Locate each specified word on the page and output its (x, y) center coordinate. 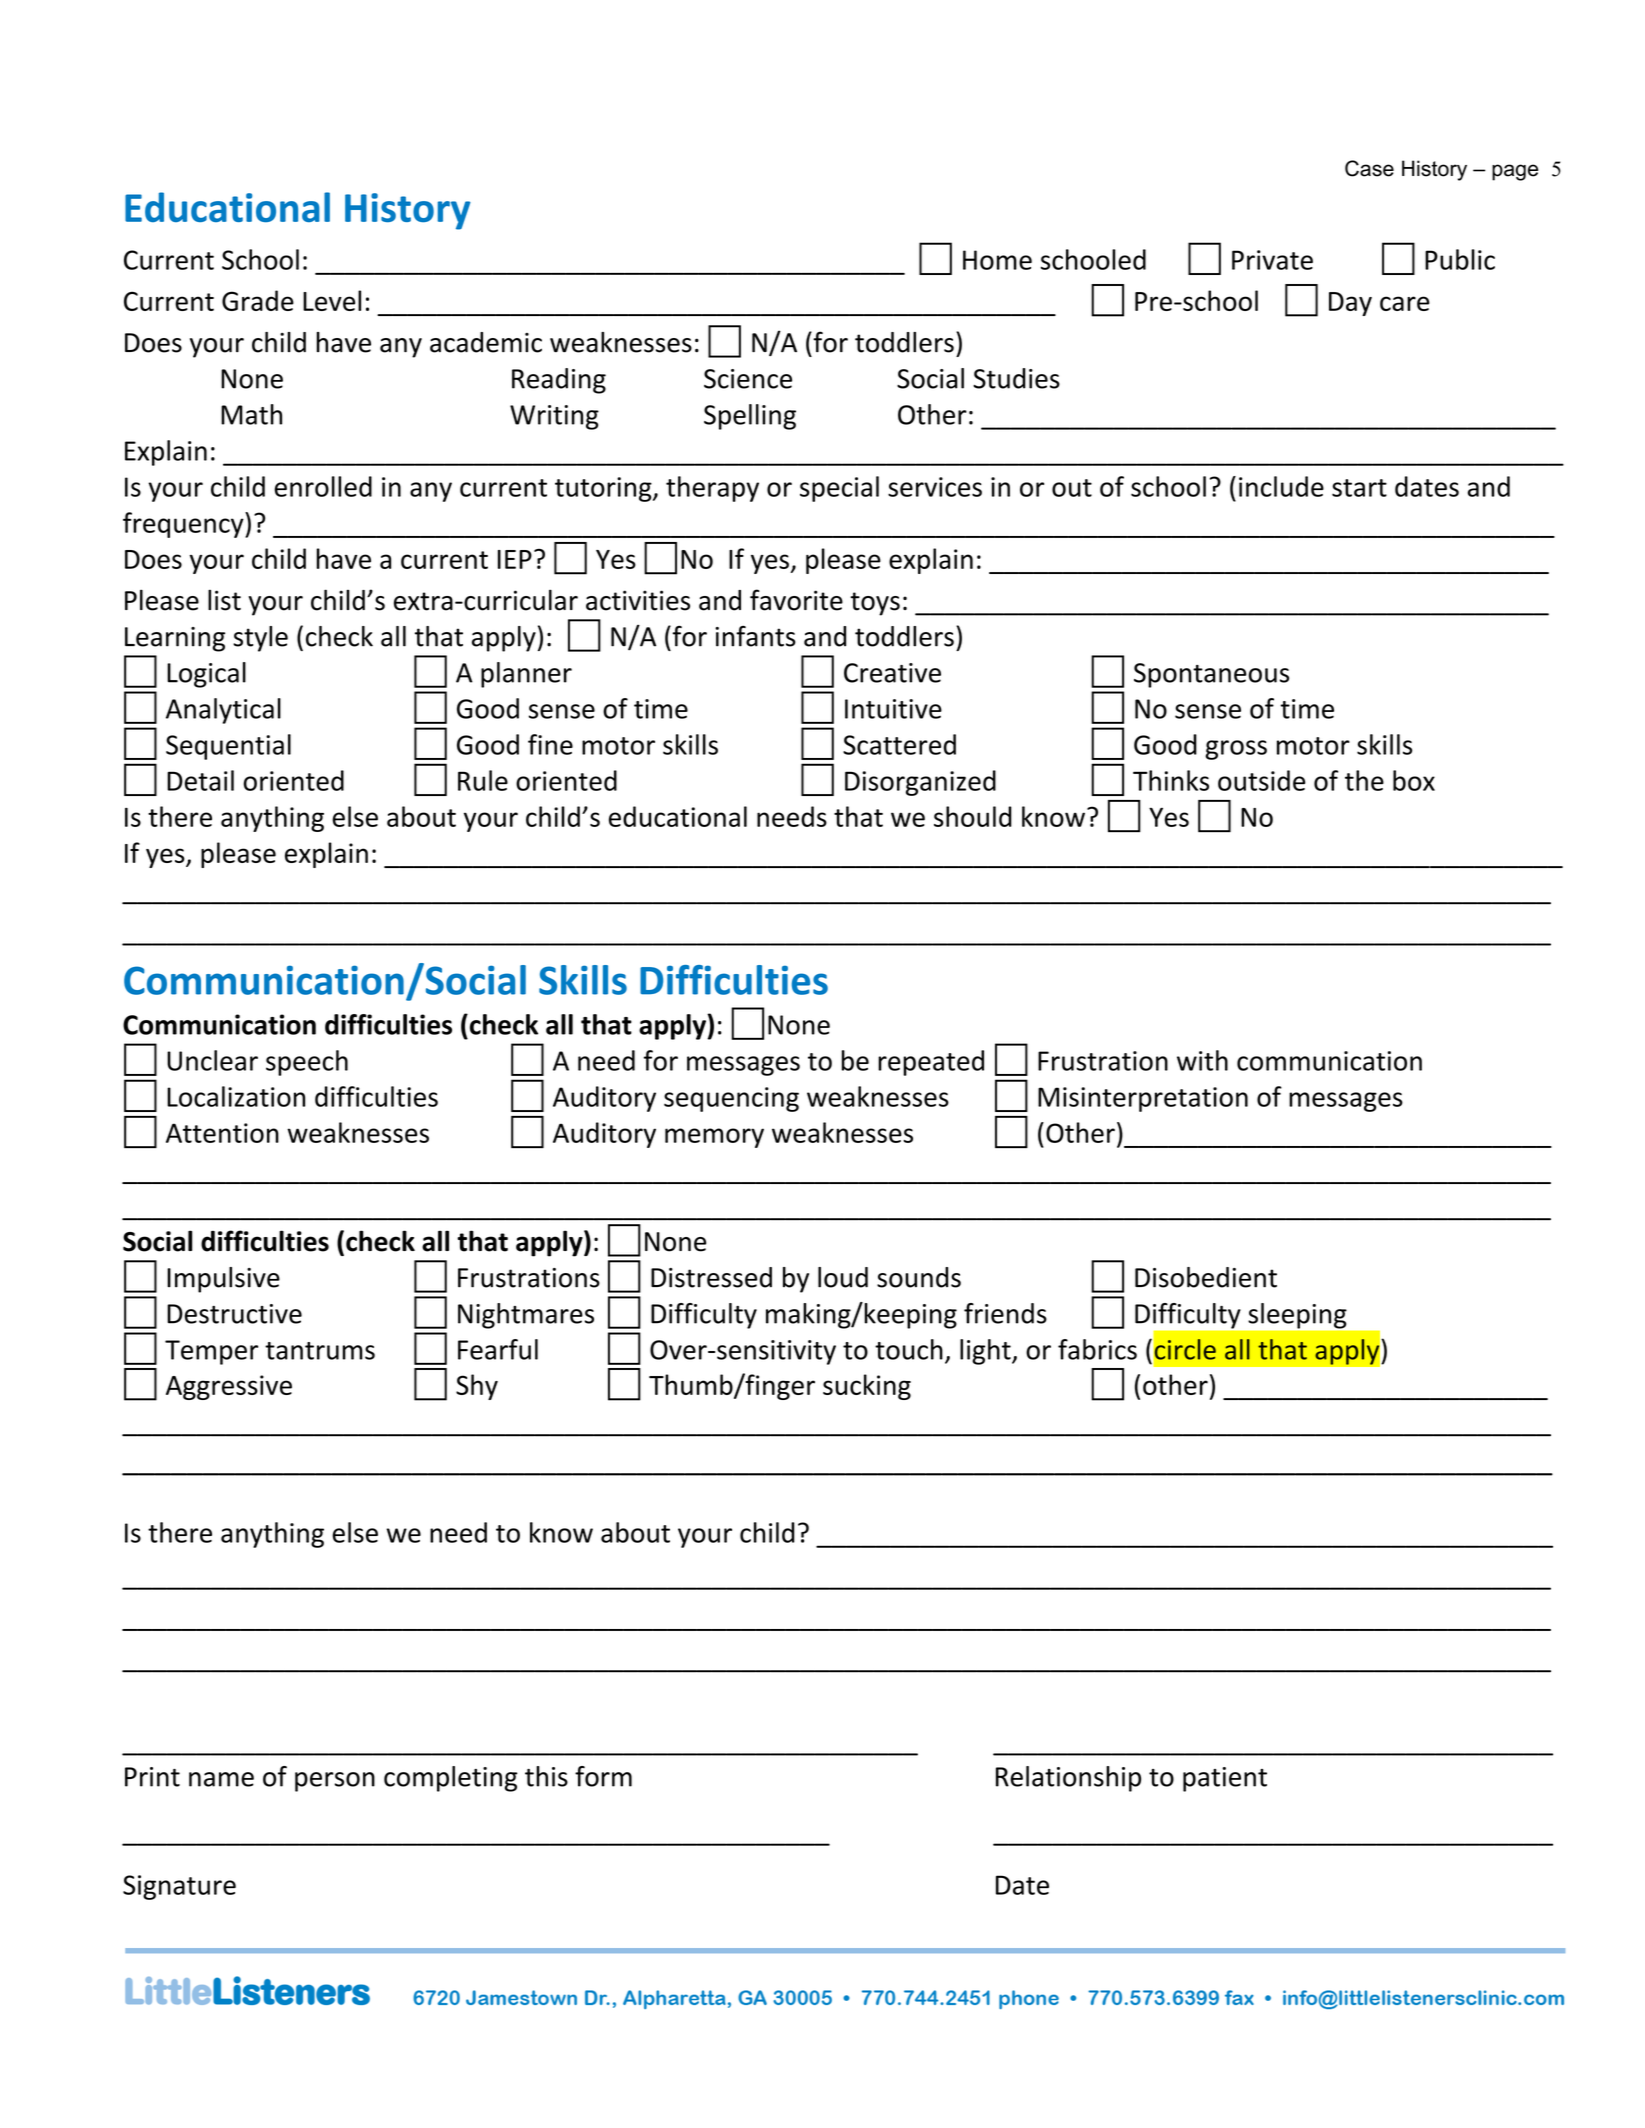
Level (332, 300)
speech (307, 1063)
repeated (931, 1063)
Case (1369, 168)
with (1202, 1060)
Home (997, 260)
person (335, 1782)
